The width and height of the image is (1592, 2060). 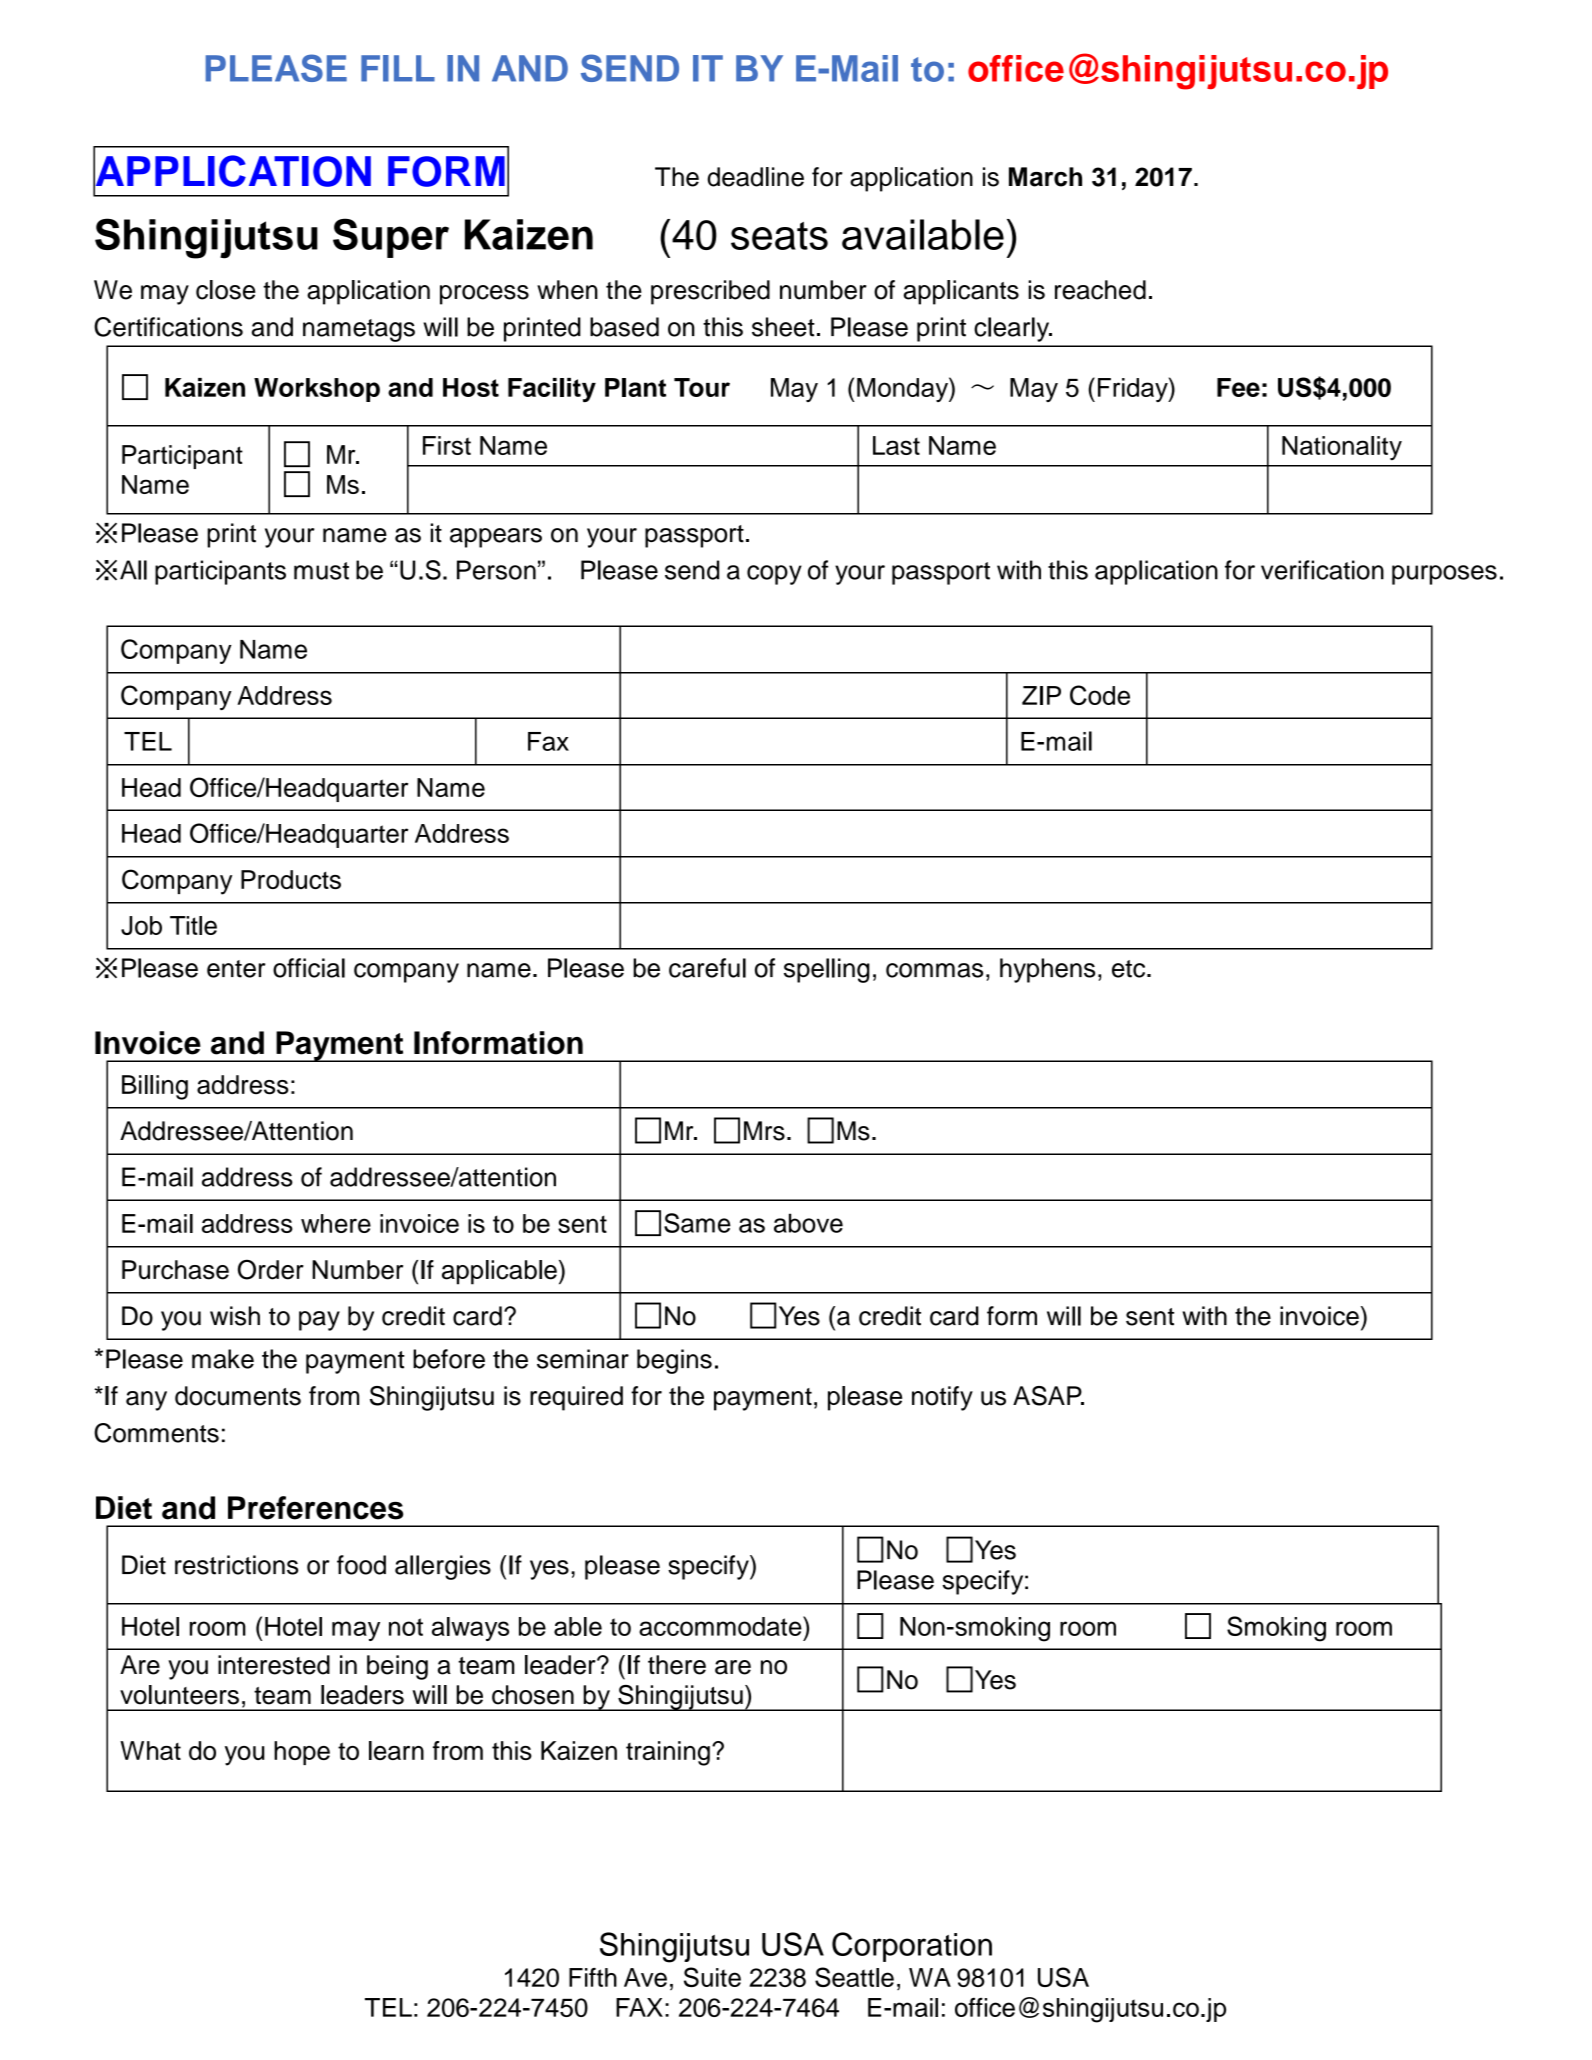 I want to click on hope, so click(x=302, y=1753).
